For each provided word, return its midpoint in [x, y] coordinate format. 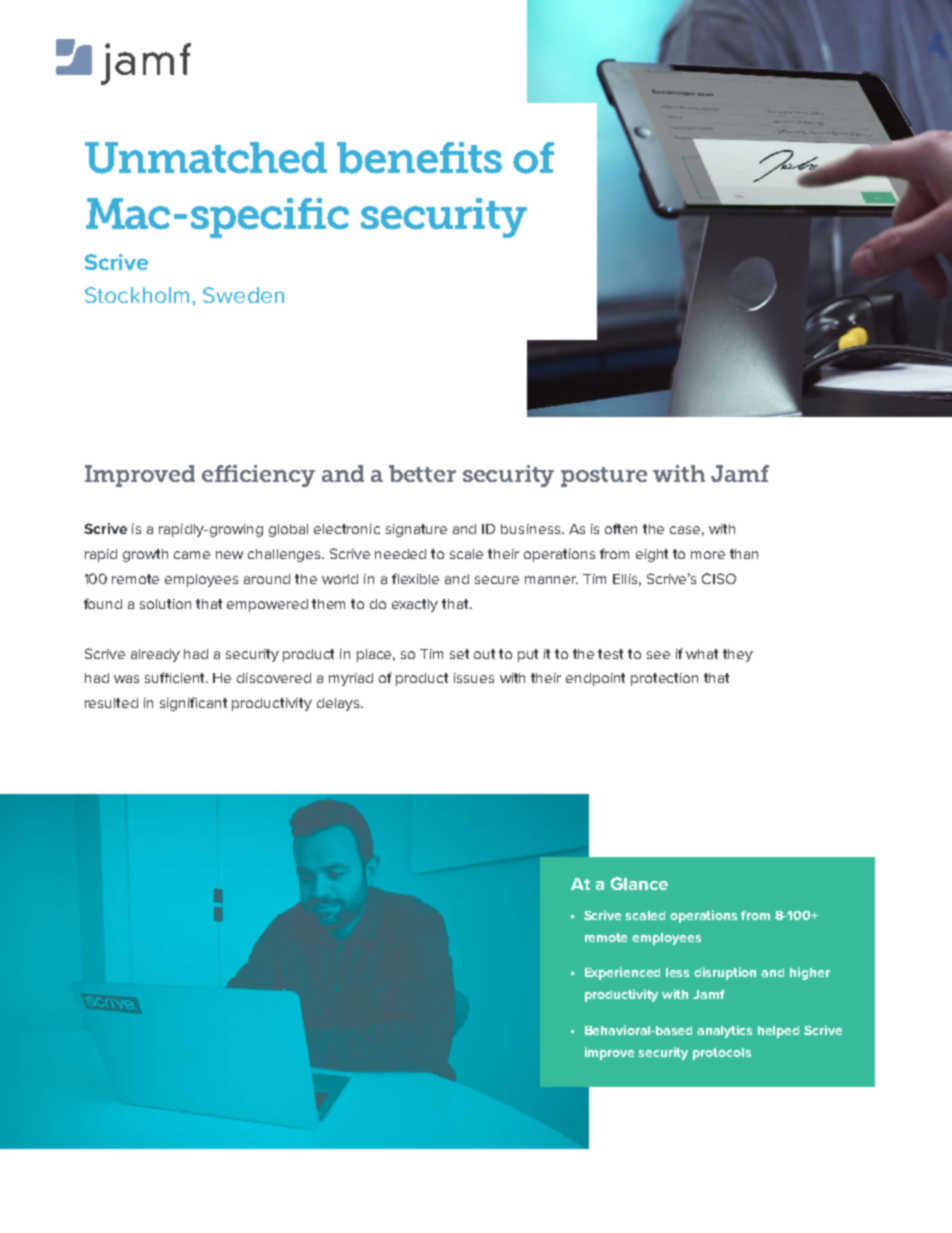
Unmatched [206, 158]
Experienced [622, 973]
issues [474, 678]
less [677, 972]
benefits [419, 158]
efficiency [258, 476]
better [422, 473]
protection [664, 679]
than [744, 554]
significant [193, 704]
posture [604, 477]
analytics [724, 1031]
